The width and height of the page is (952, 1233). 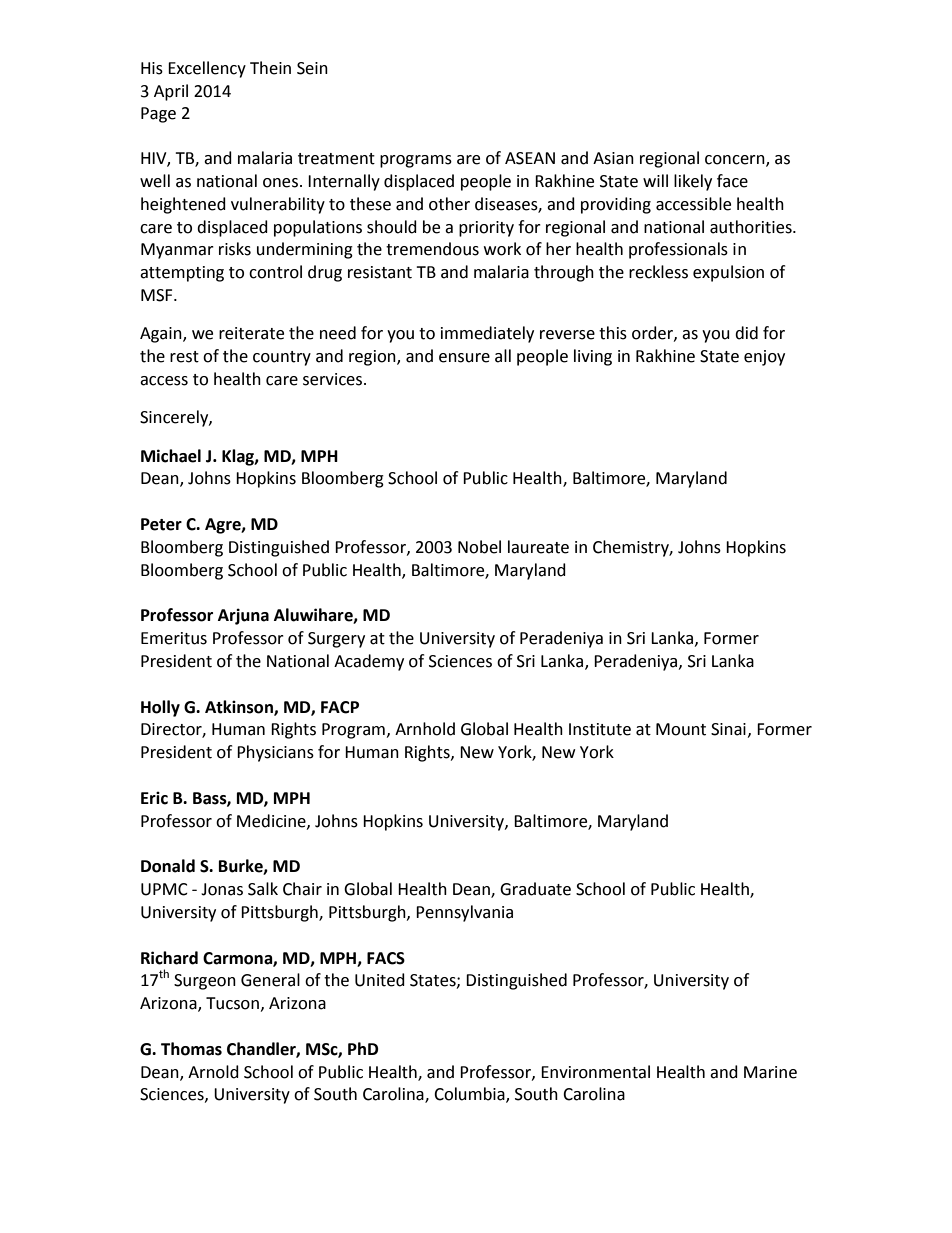 What do you see at coordinates (243, 616) in the page?
I see `Arjuna` at bounding box center [243, 616].
